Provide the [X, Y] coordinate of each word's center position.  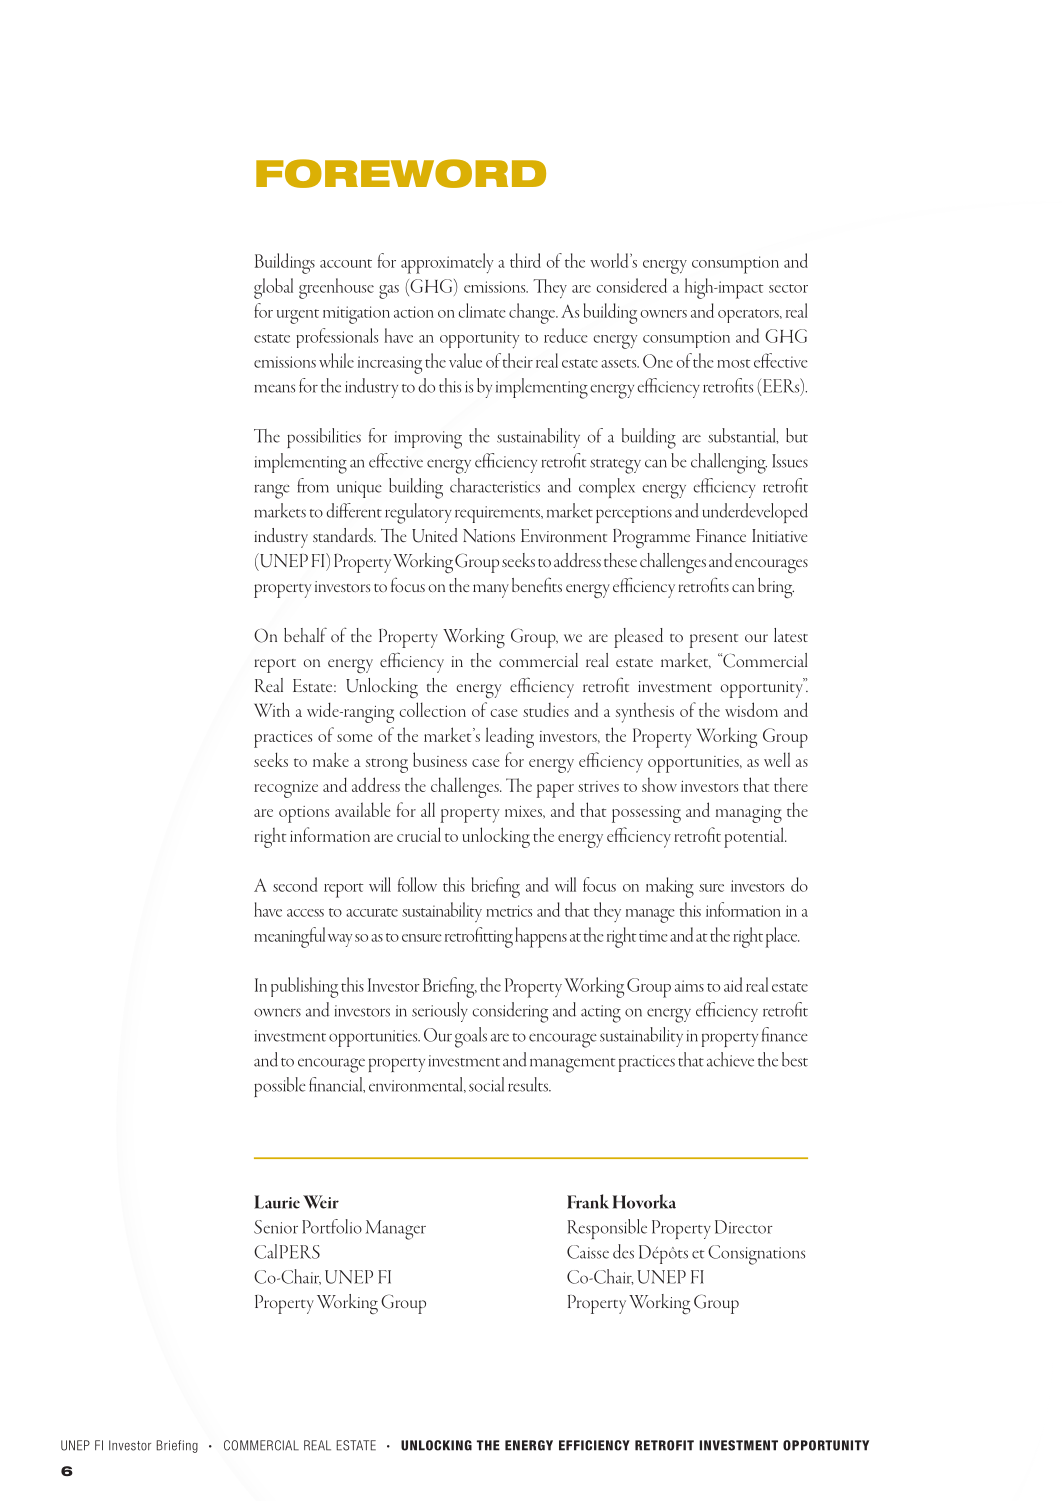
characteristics [495, 485]
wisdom [751, 709]
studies [546, 710]
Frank [588, 1201]
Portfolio [332, 1226]
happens [541, 937]
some [354, 738]
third [525, 260]
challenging [729, 463]
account [346, 263]
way [340, 940]
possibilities [324, 438]
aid [733, 984]
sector [788, 288]
